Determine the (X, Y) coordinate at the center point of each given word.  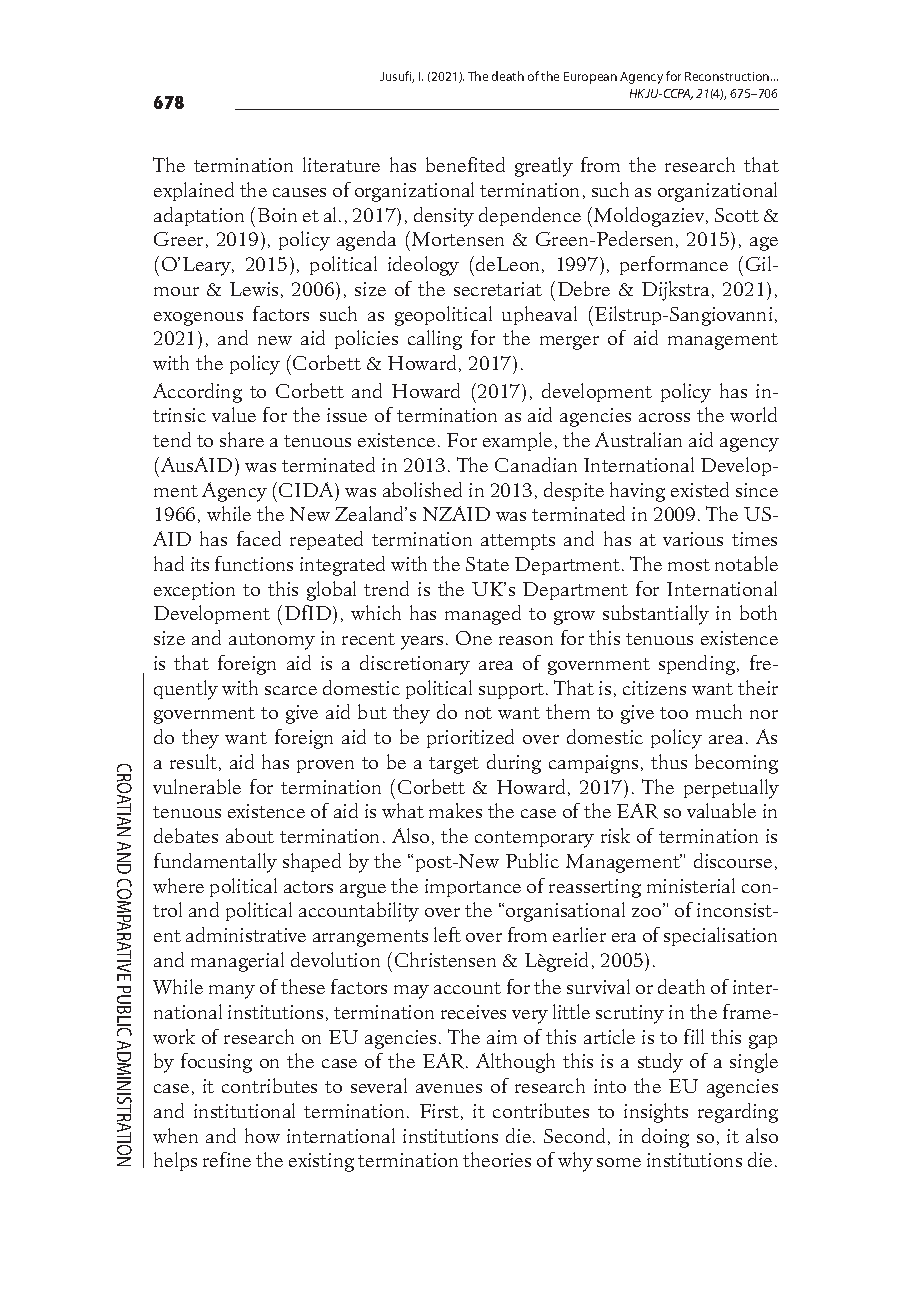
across (664, 417)
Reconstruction (728, 76)
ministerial (691, 885)
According (197, 393)
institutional (244, 1110)
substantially (656, 615)
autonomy (272, 641)
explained (194, 191)
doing (665, 1138)
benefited (465, 164)
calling (435, 340)
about (250, 835)
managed (483, 615)
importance (473, 888)
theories (497, 1159)
